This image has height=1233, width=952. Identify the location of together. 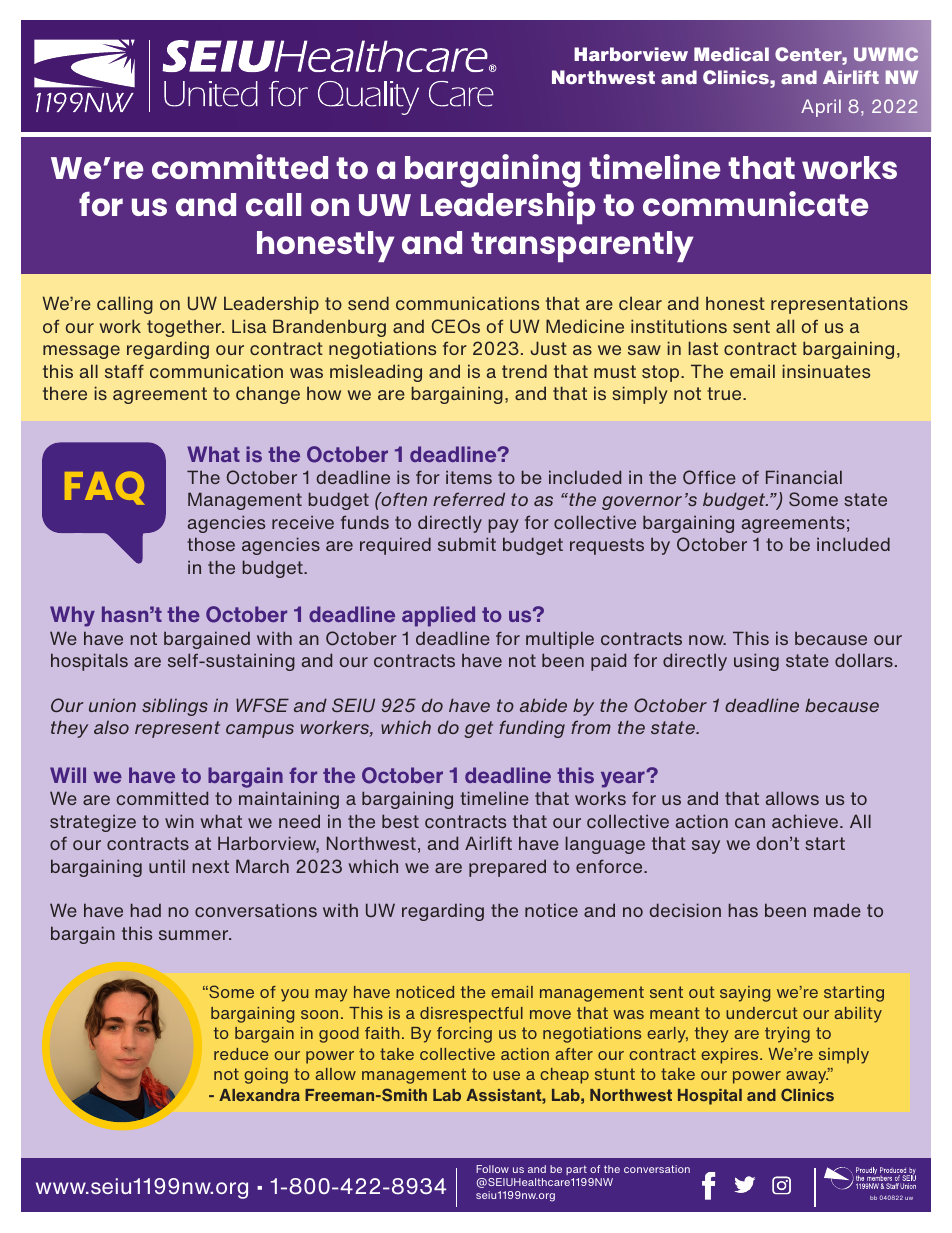
(185, 328).
